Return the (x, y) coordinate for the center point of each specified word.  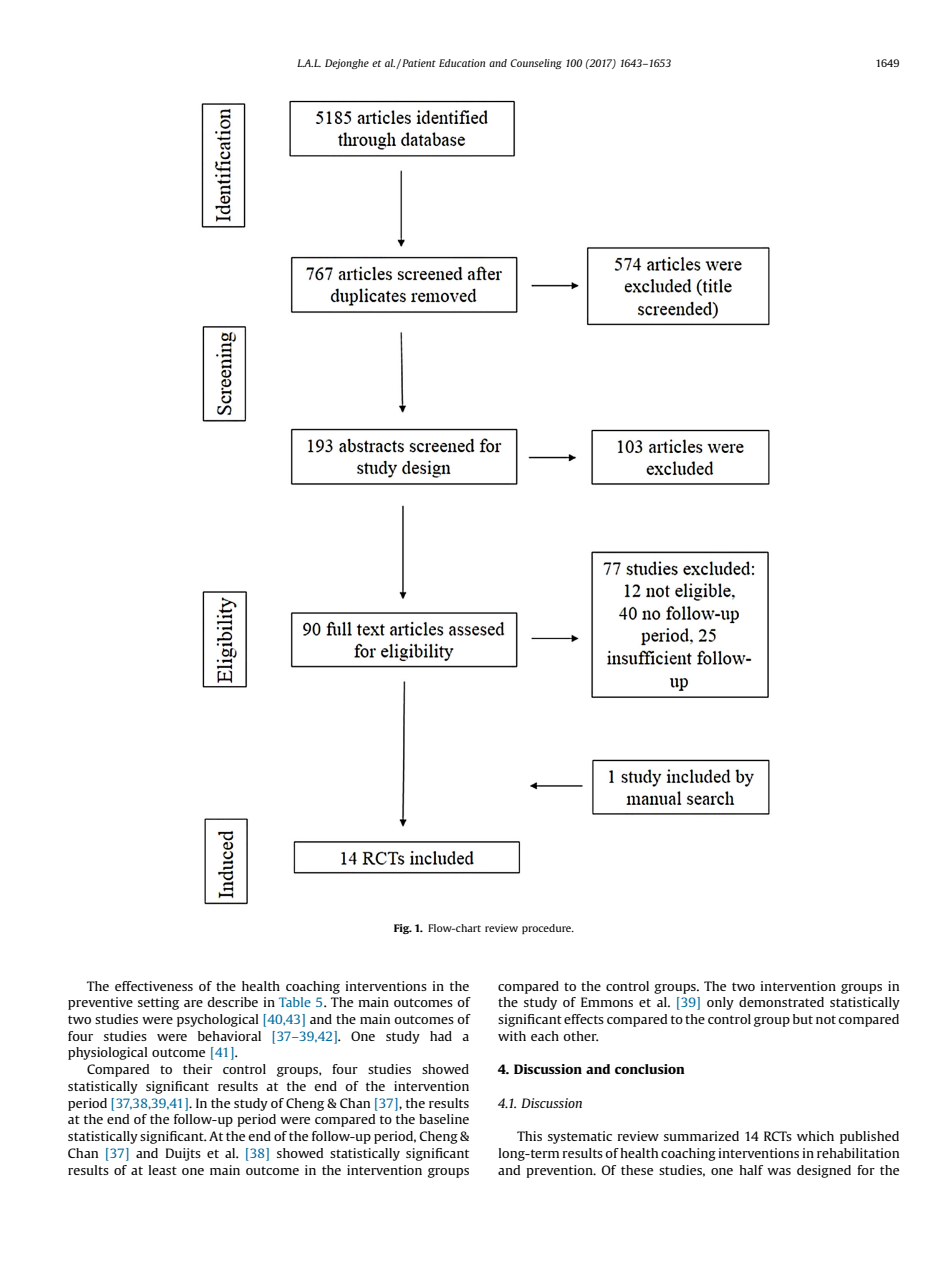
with (512, 1036)
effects (584, 1019)
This (529, 1136)
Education (462, 63)
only (720, 1003)
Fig (403, 929)
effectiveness (154, 986)
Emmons (607, 1002)
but (803, 1019)
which (815, 1136)
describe (232, 1002)
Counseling (536, 64)
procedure (547, 929)
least (163, 1170)
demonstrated (781, 1002)
